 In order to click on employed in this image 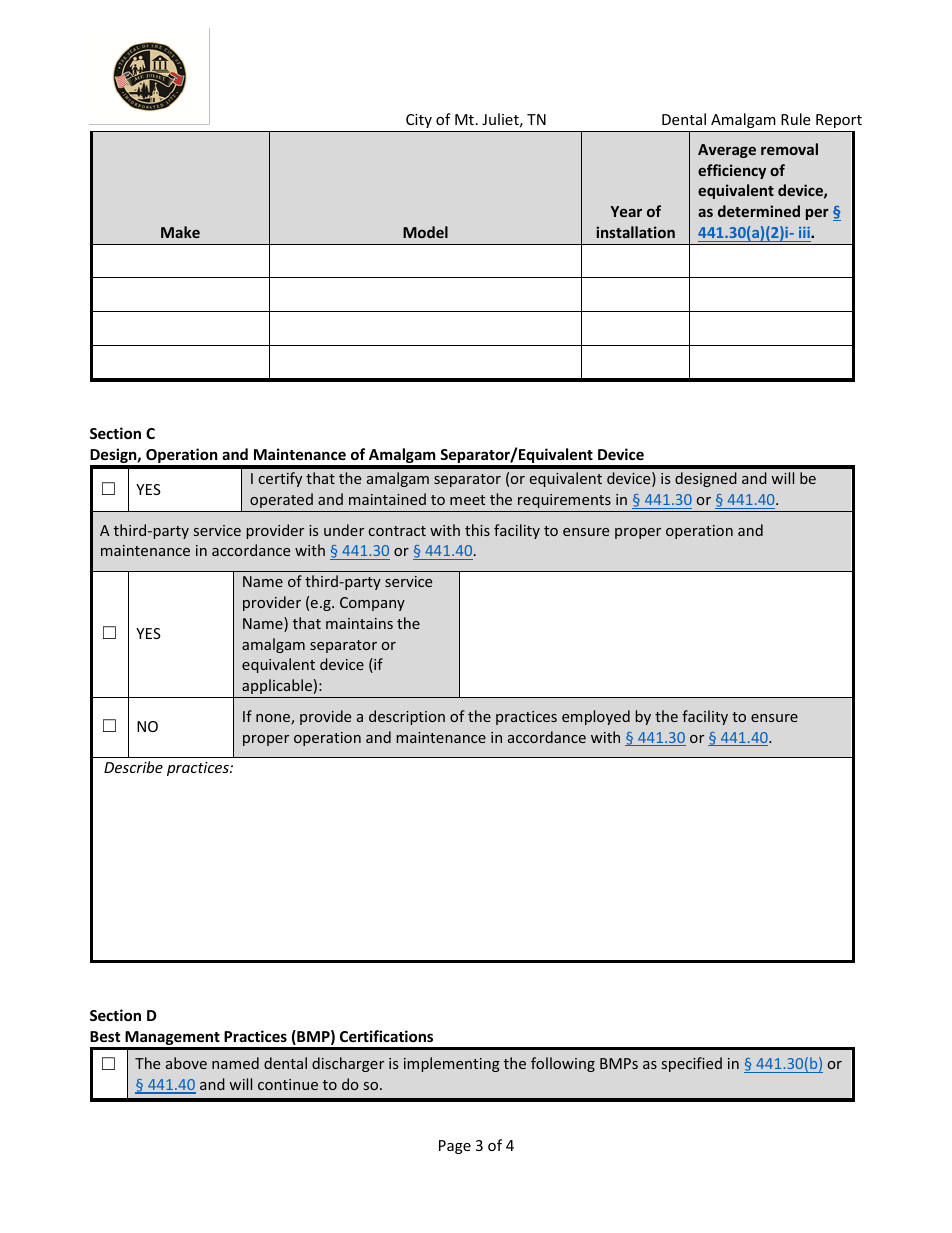, I will do `click(596, 717)`.
